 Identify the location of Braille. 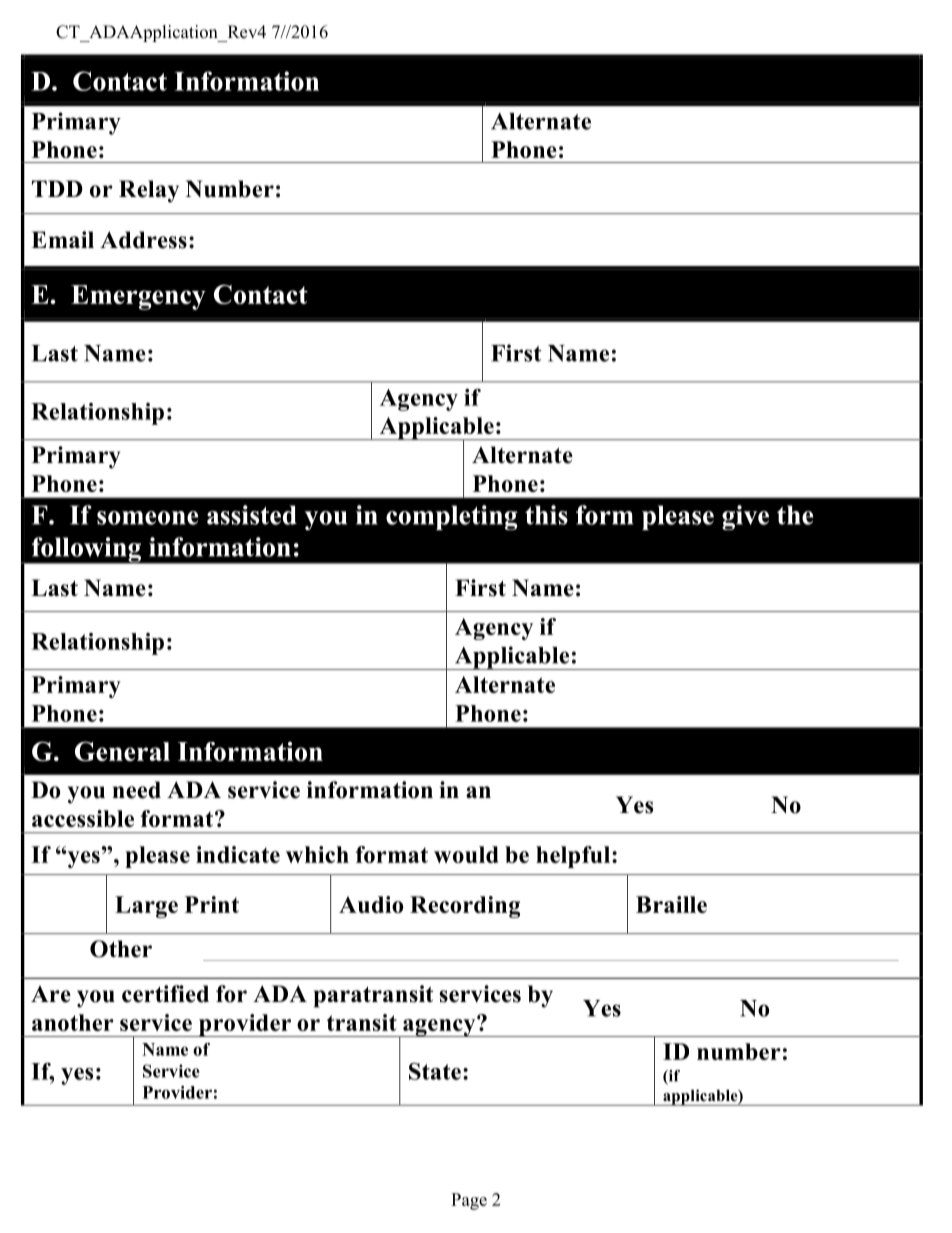
(671, 904).
